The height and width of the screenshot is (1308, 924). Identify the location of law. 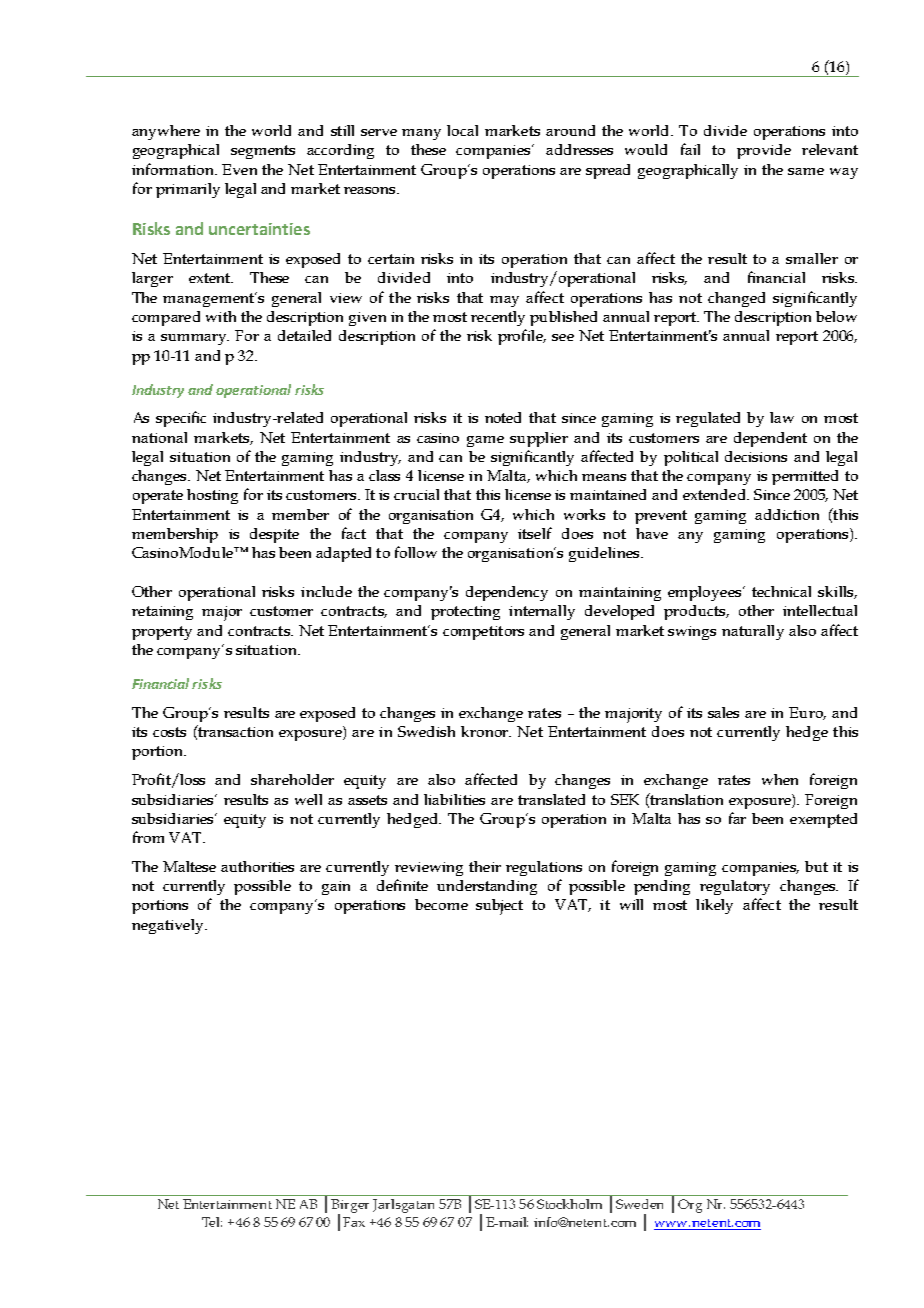
(782, 417).
